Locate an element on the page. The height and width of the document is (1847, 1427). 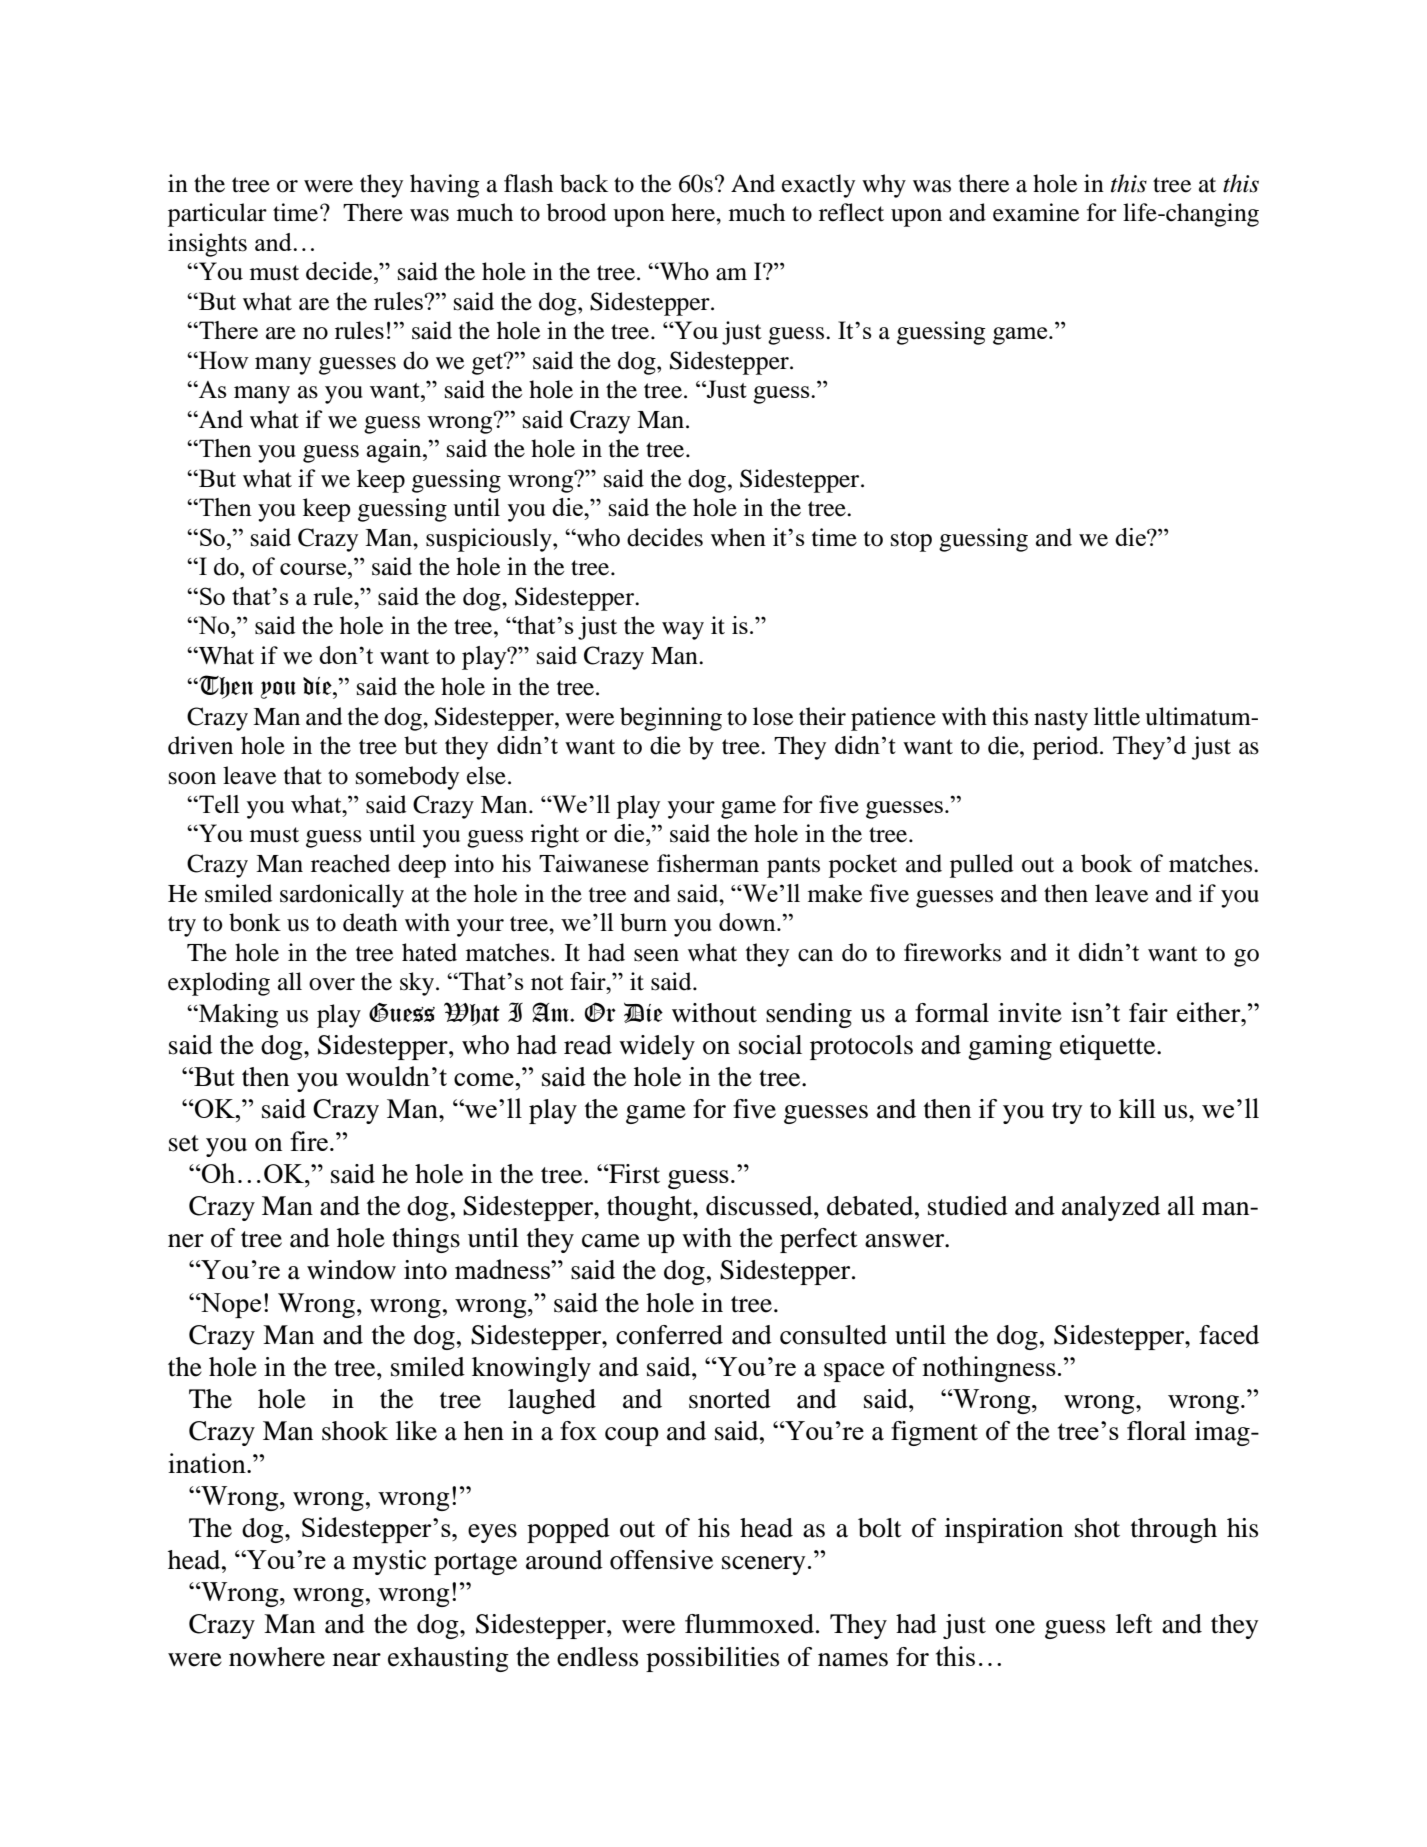
etiquette is located at coordinates (1109, 1047).
